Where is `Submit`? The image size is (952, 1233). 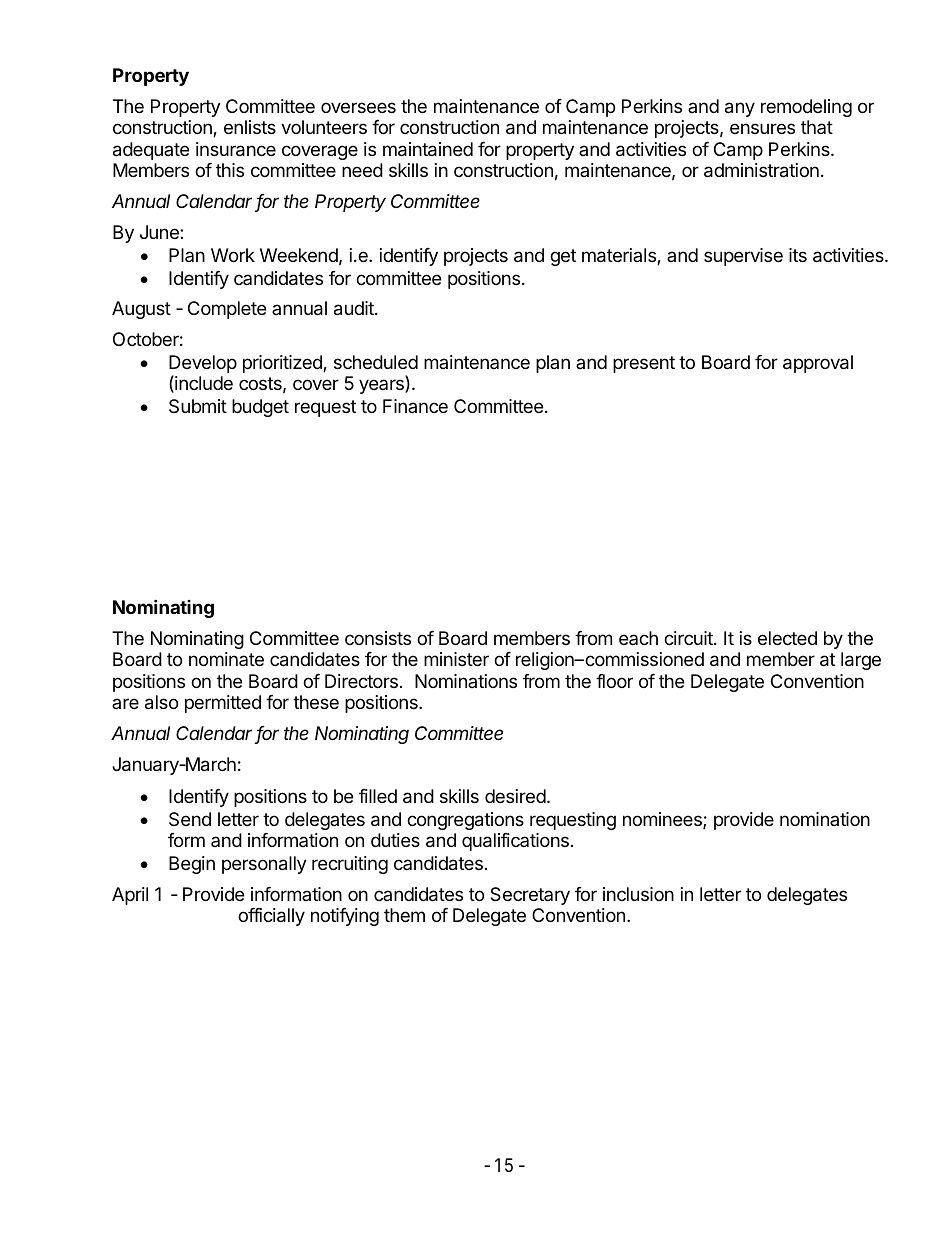
Submit is located at coordinates (198, 406).
